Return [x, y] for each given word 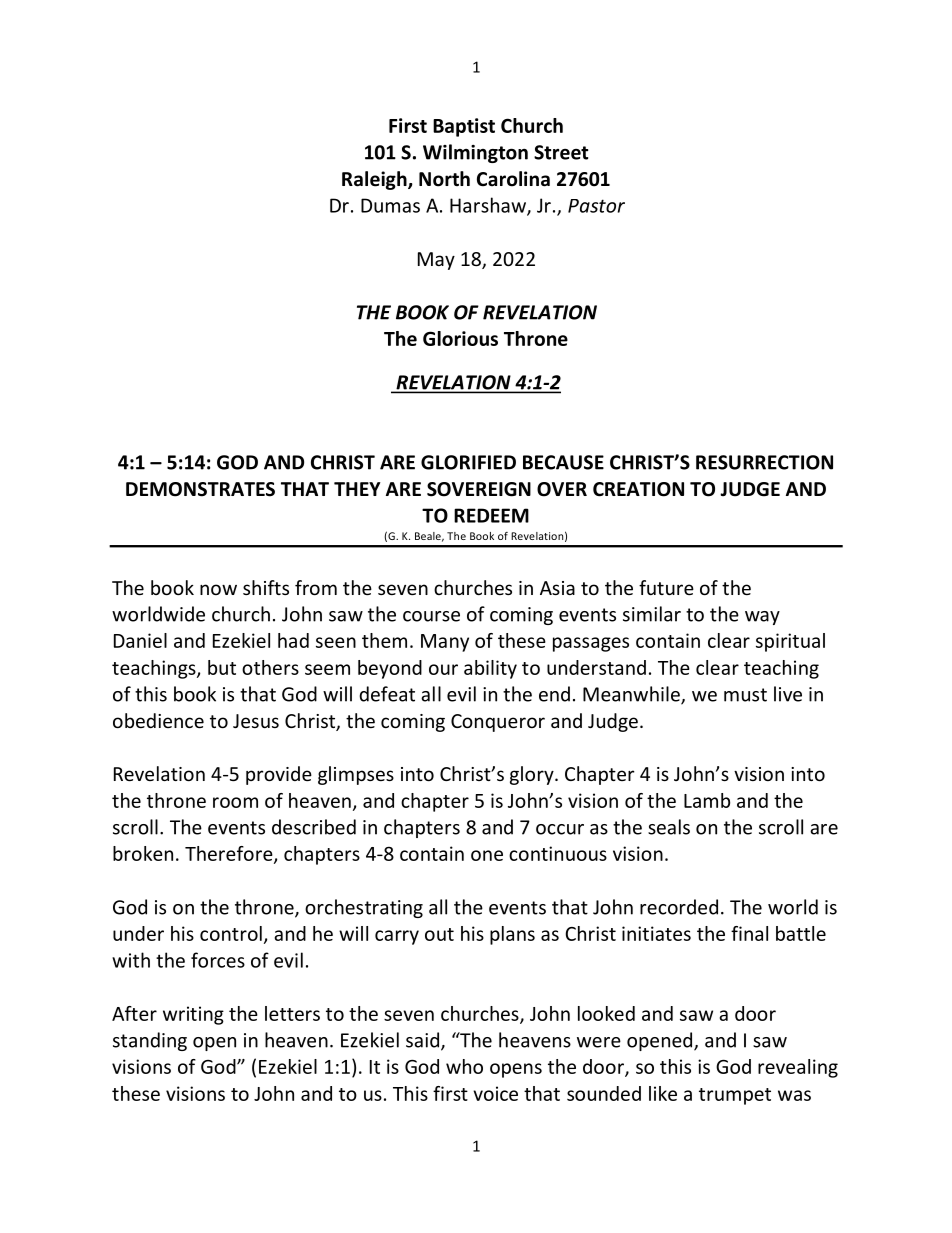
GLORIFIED [468, 462]
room [235, 802]
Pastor [596, 206]
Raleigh [375, 180]
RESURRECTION [764, 462]
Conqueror [498, 723]
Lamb [707, 800]
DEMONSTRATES [200, 489]
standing [150, 1041]
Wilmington [475, 153]
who [464, 1066]
